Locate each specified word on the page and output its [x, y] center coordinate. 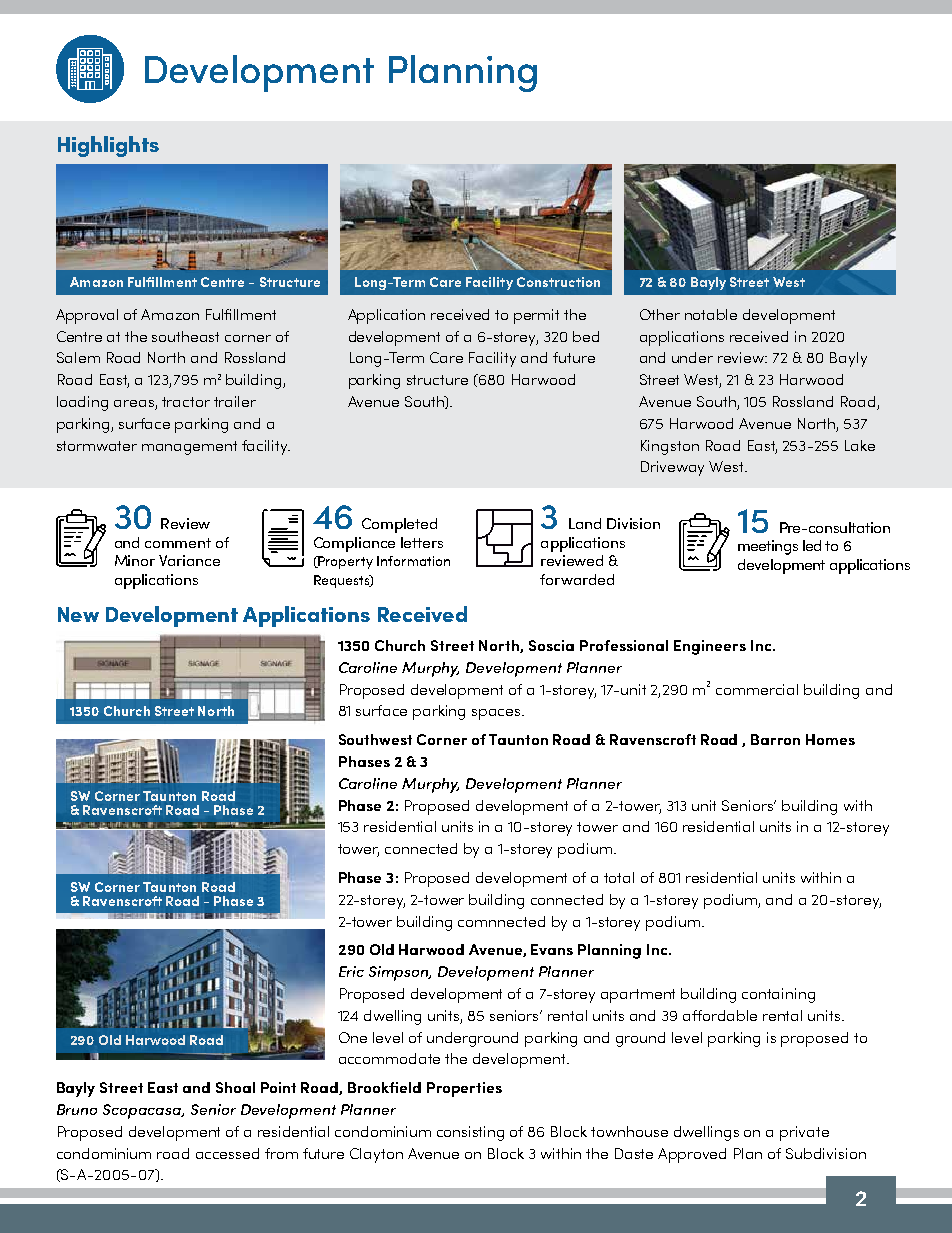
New [78, 614]
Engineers [710, 647]
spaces [497, 714]
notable [711, 314]
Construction [558, 282]
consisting [470, 1133]
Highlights [108, 146]
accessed [227, 1153]
